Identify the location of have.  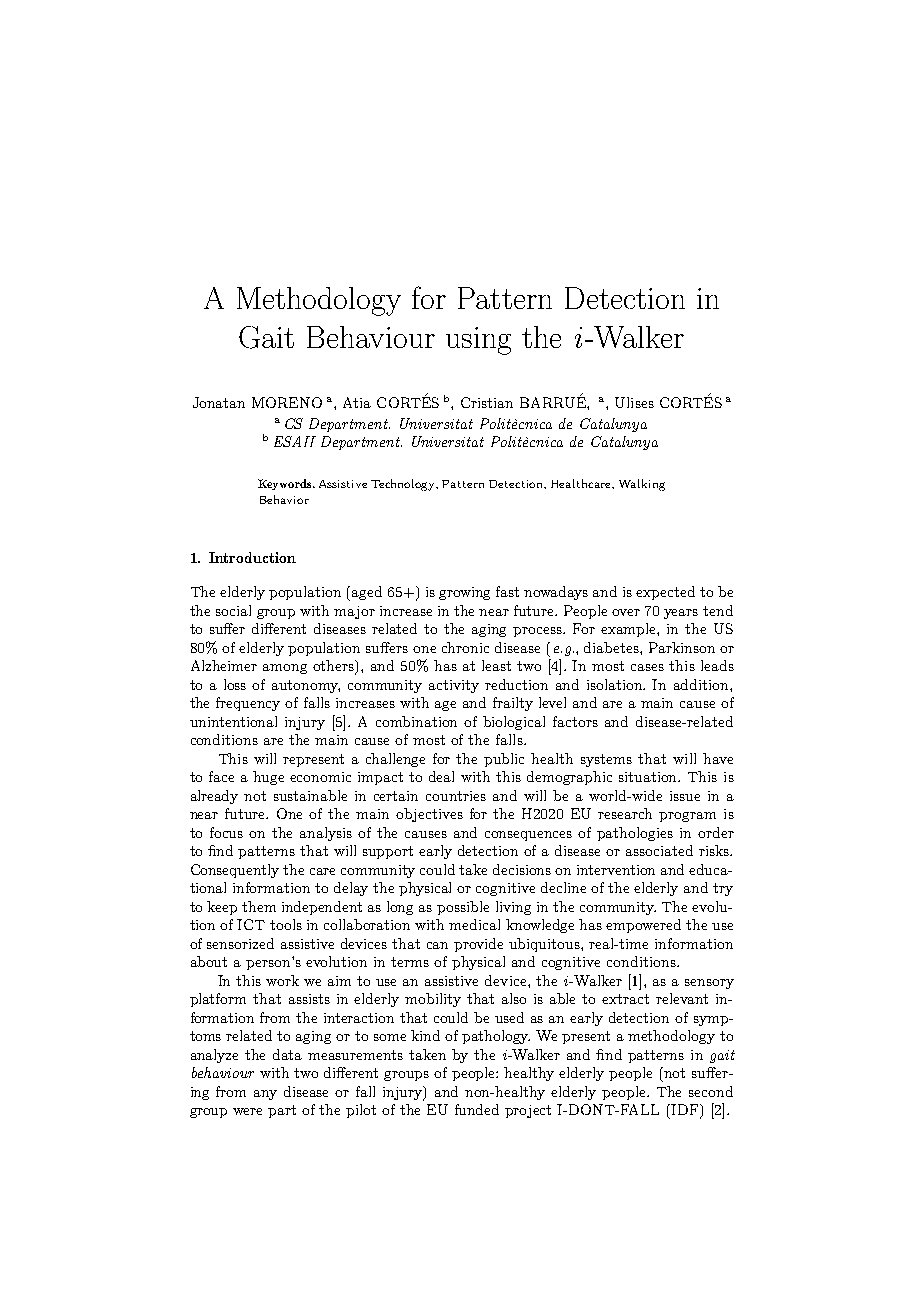
(718, 758).
